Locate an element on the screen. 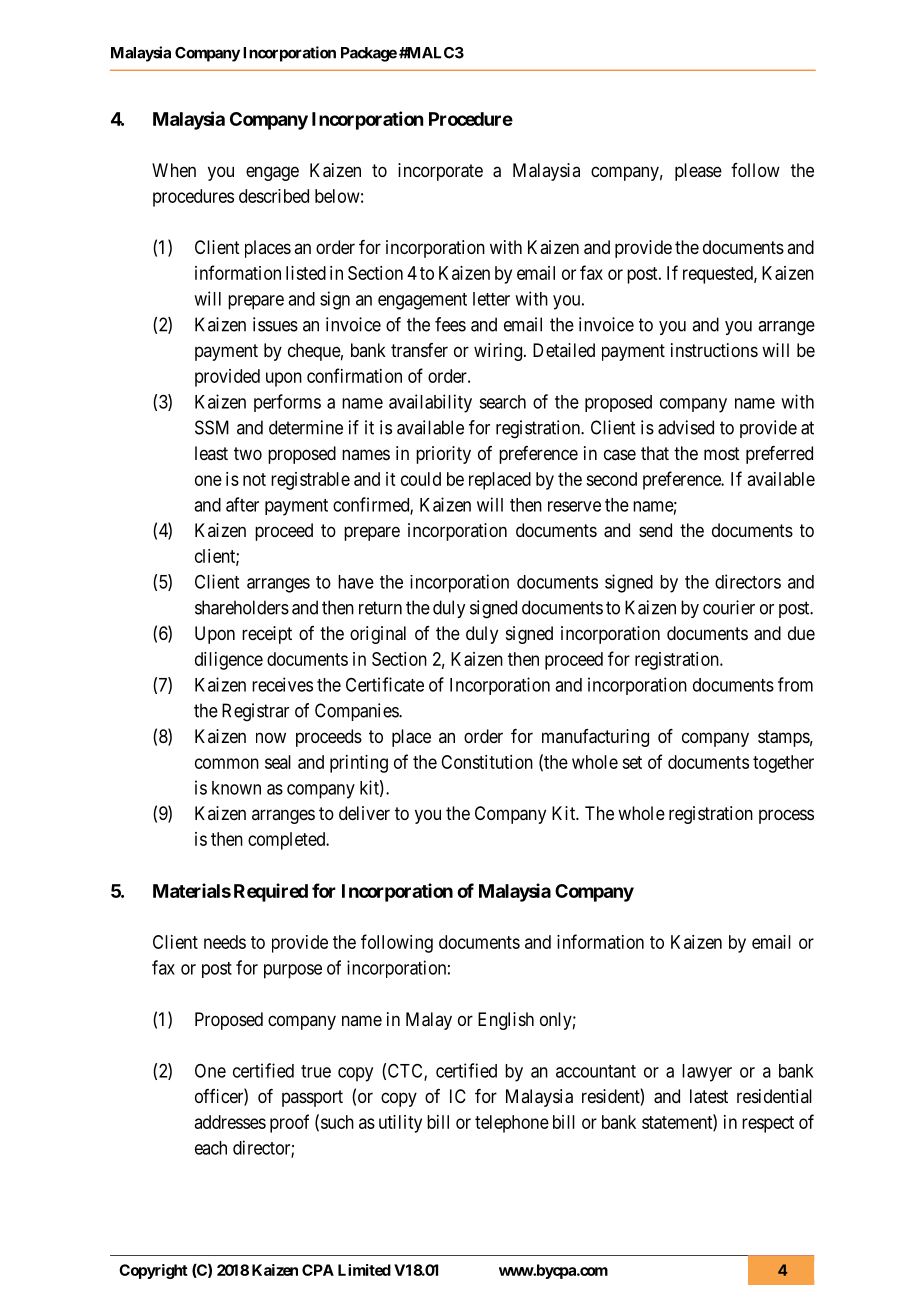  two is located at coordinates (248, 453).
